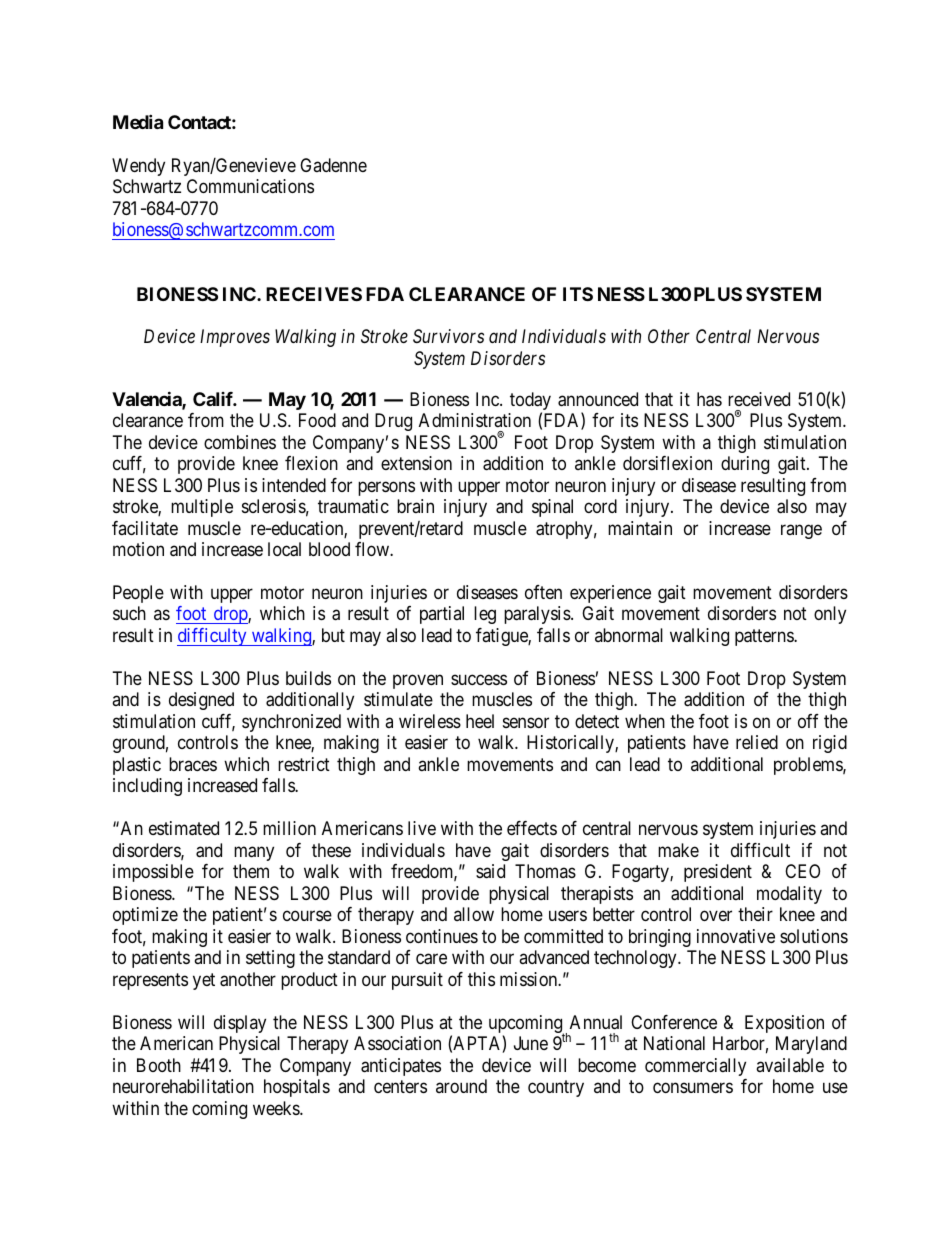 This screenshot has height=1233, width=952. Describe the element at coordinates (448, 336) in the screenshot. I see `Survivors` at that location.
